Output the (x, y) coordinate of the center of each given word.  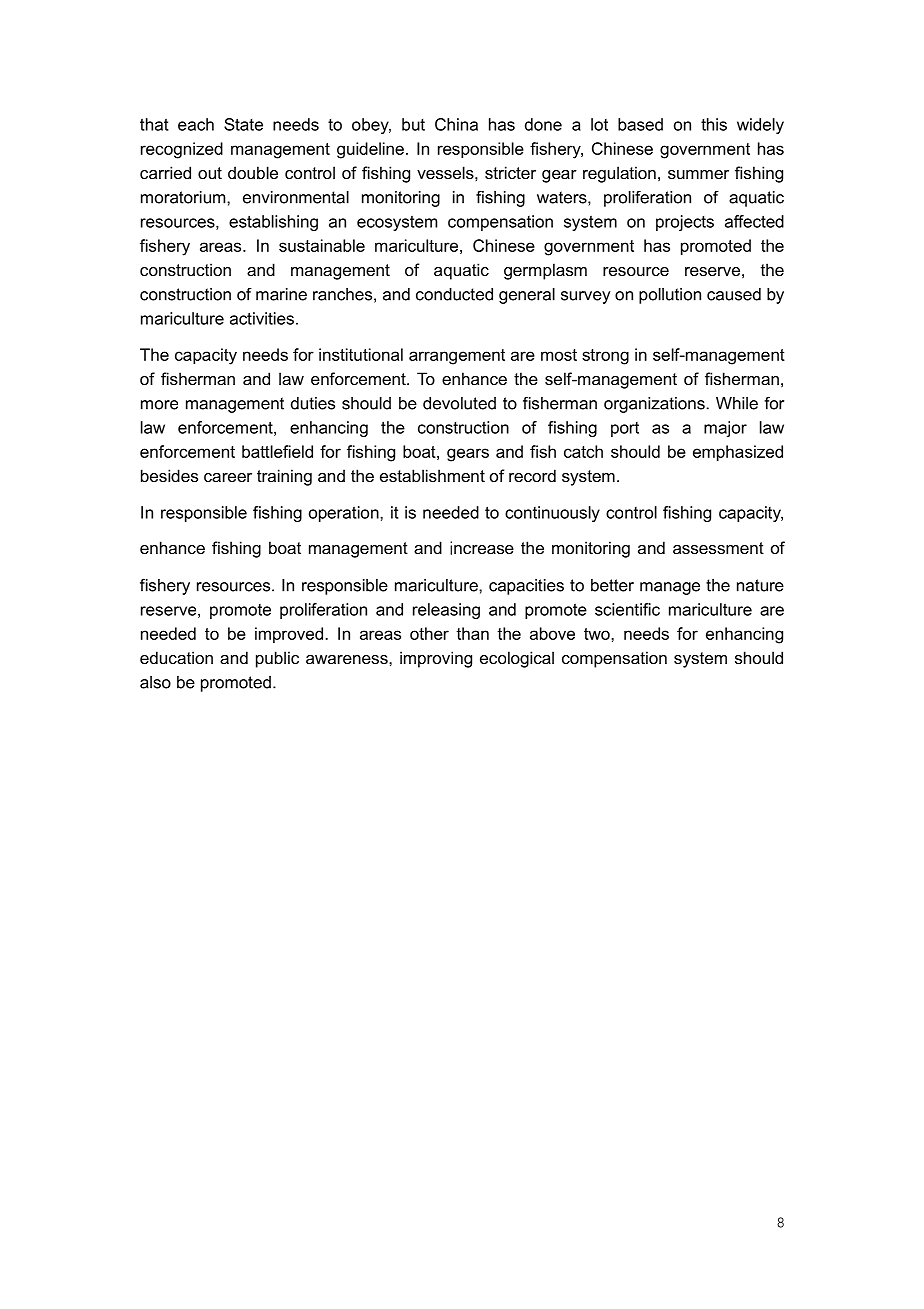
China (456, 124)
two (598, 634)
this (714, 124)
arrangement (457, 357)
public (277, 659)
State (243, 124)
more (159, 405)
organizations (654, 405)
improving (436, 659)
